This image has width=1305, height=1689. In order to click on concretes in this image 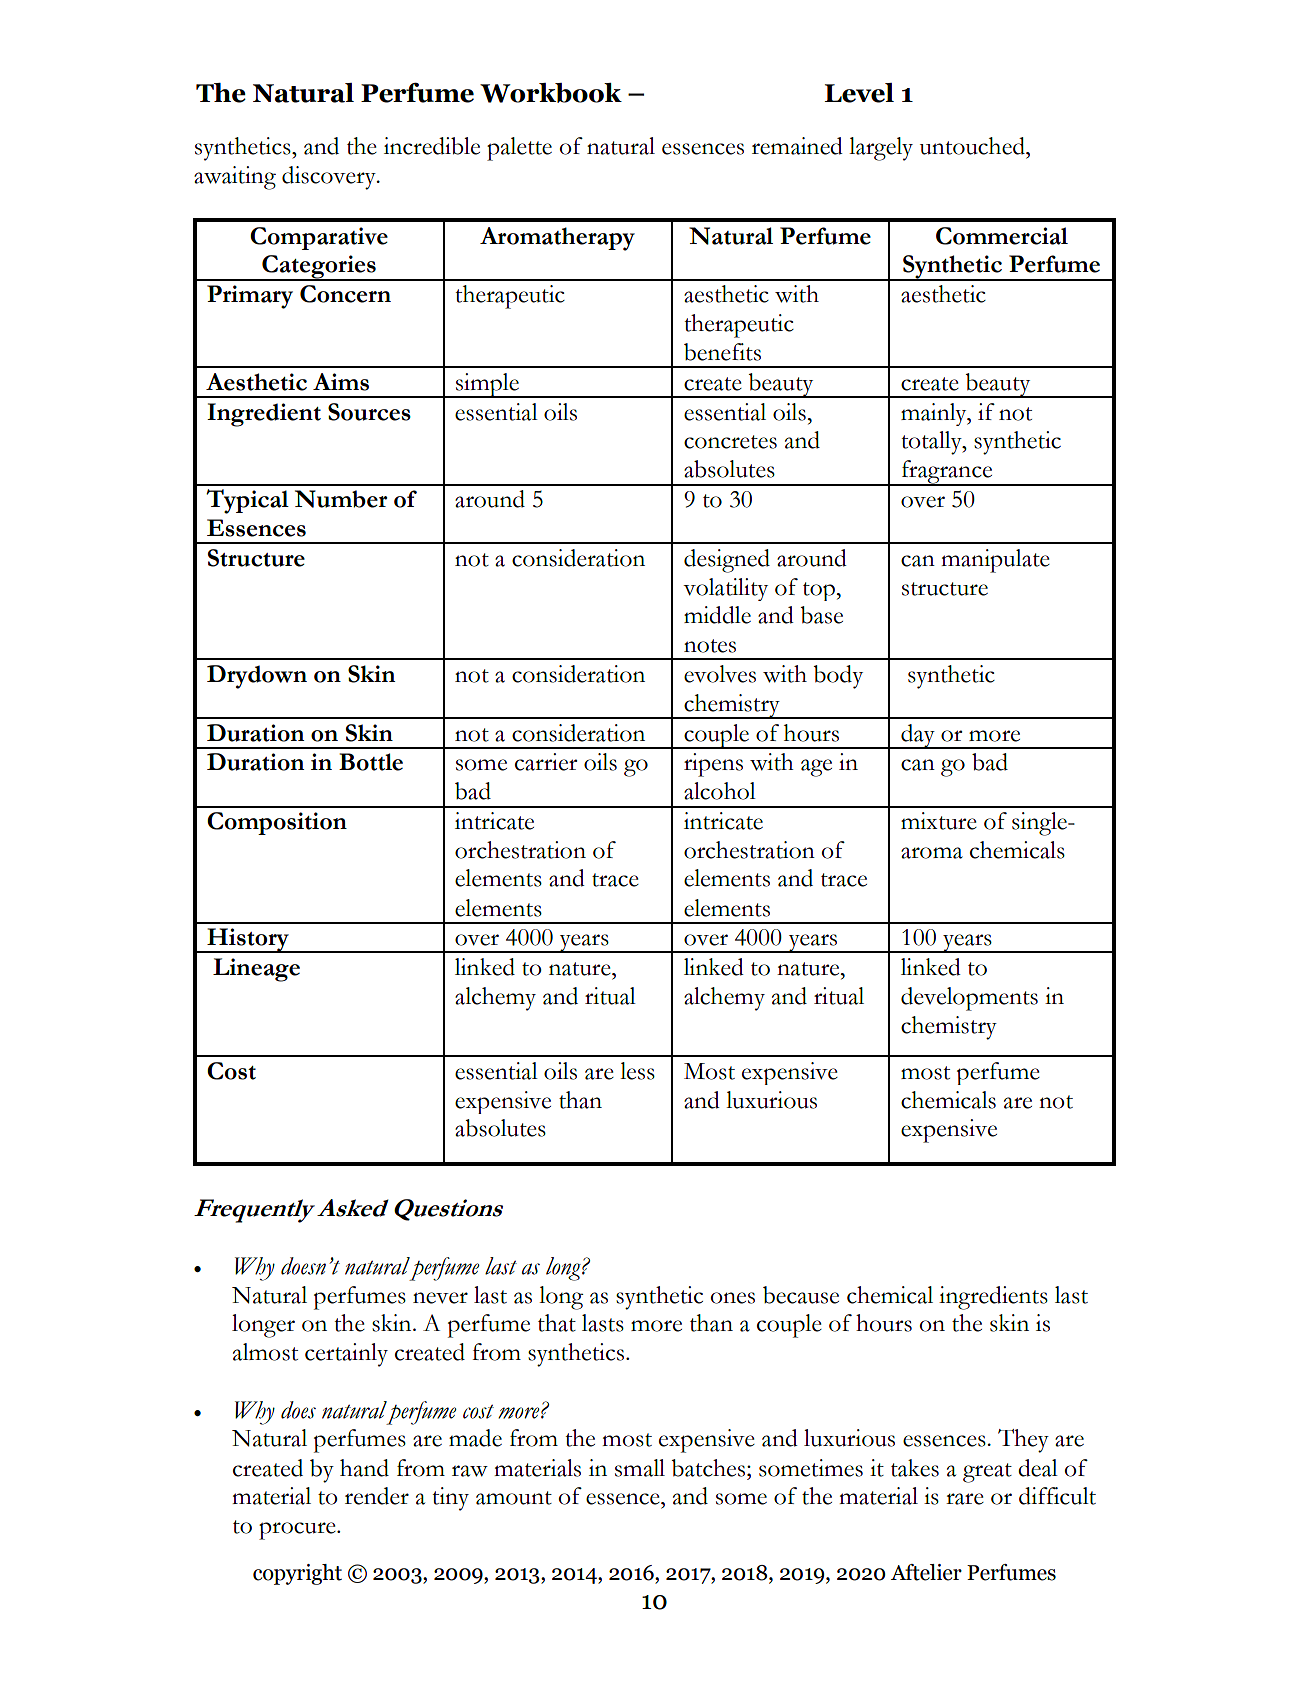, I will do `click(730, 442)`.
